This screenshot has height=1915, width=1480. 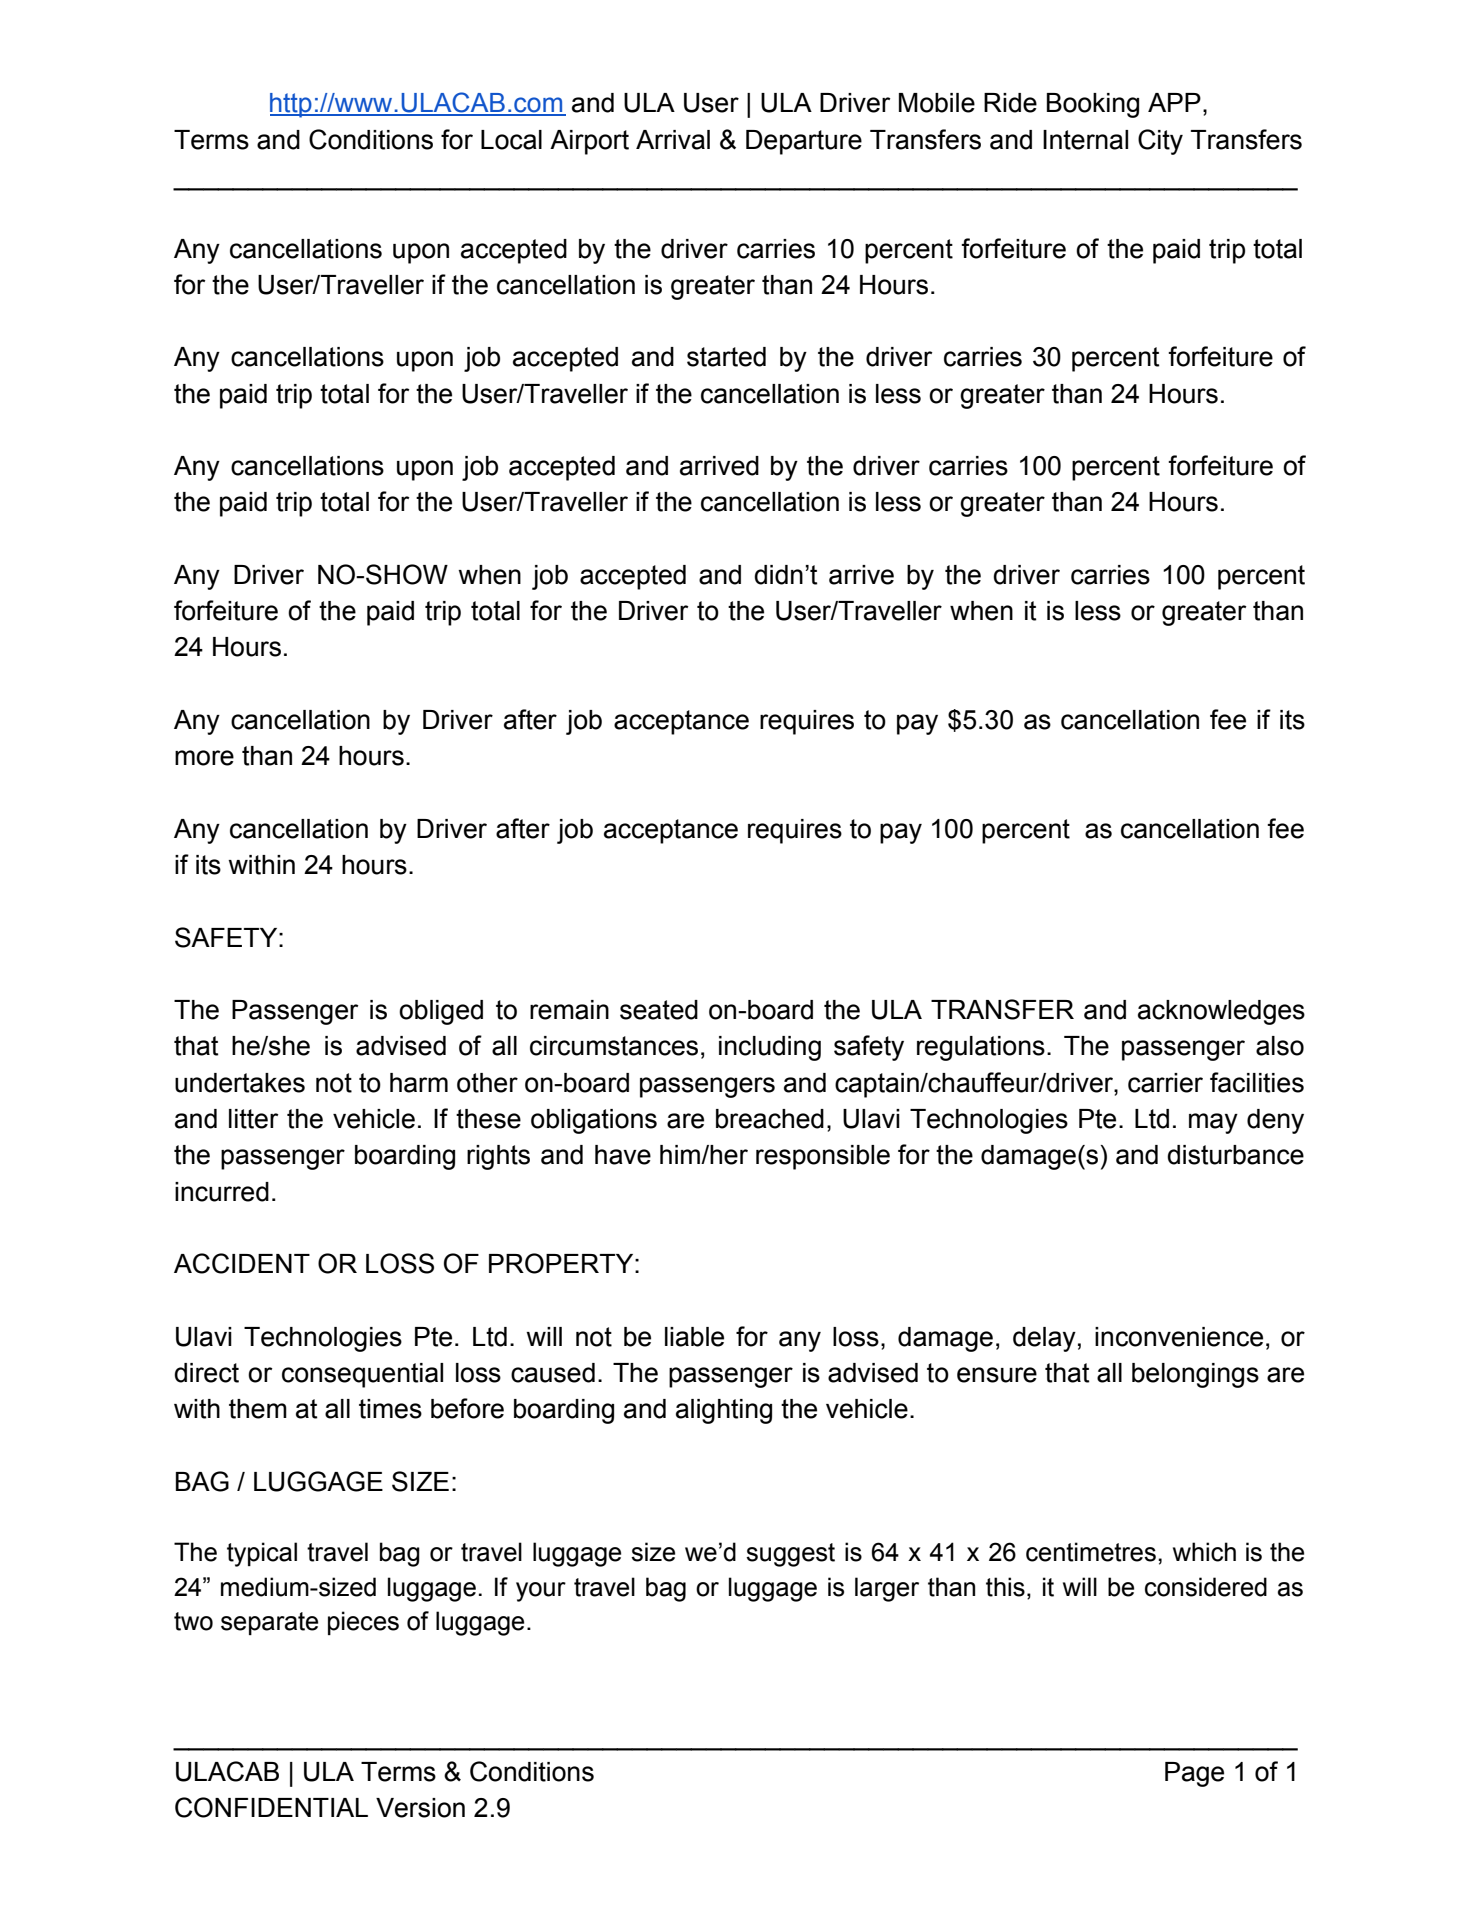 What do you see at coordinates (887, 1589) in the screenshot?
I see `larger` at bounding box center [887, 1589].
